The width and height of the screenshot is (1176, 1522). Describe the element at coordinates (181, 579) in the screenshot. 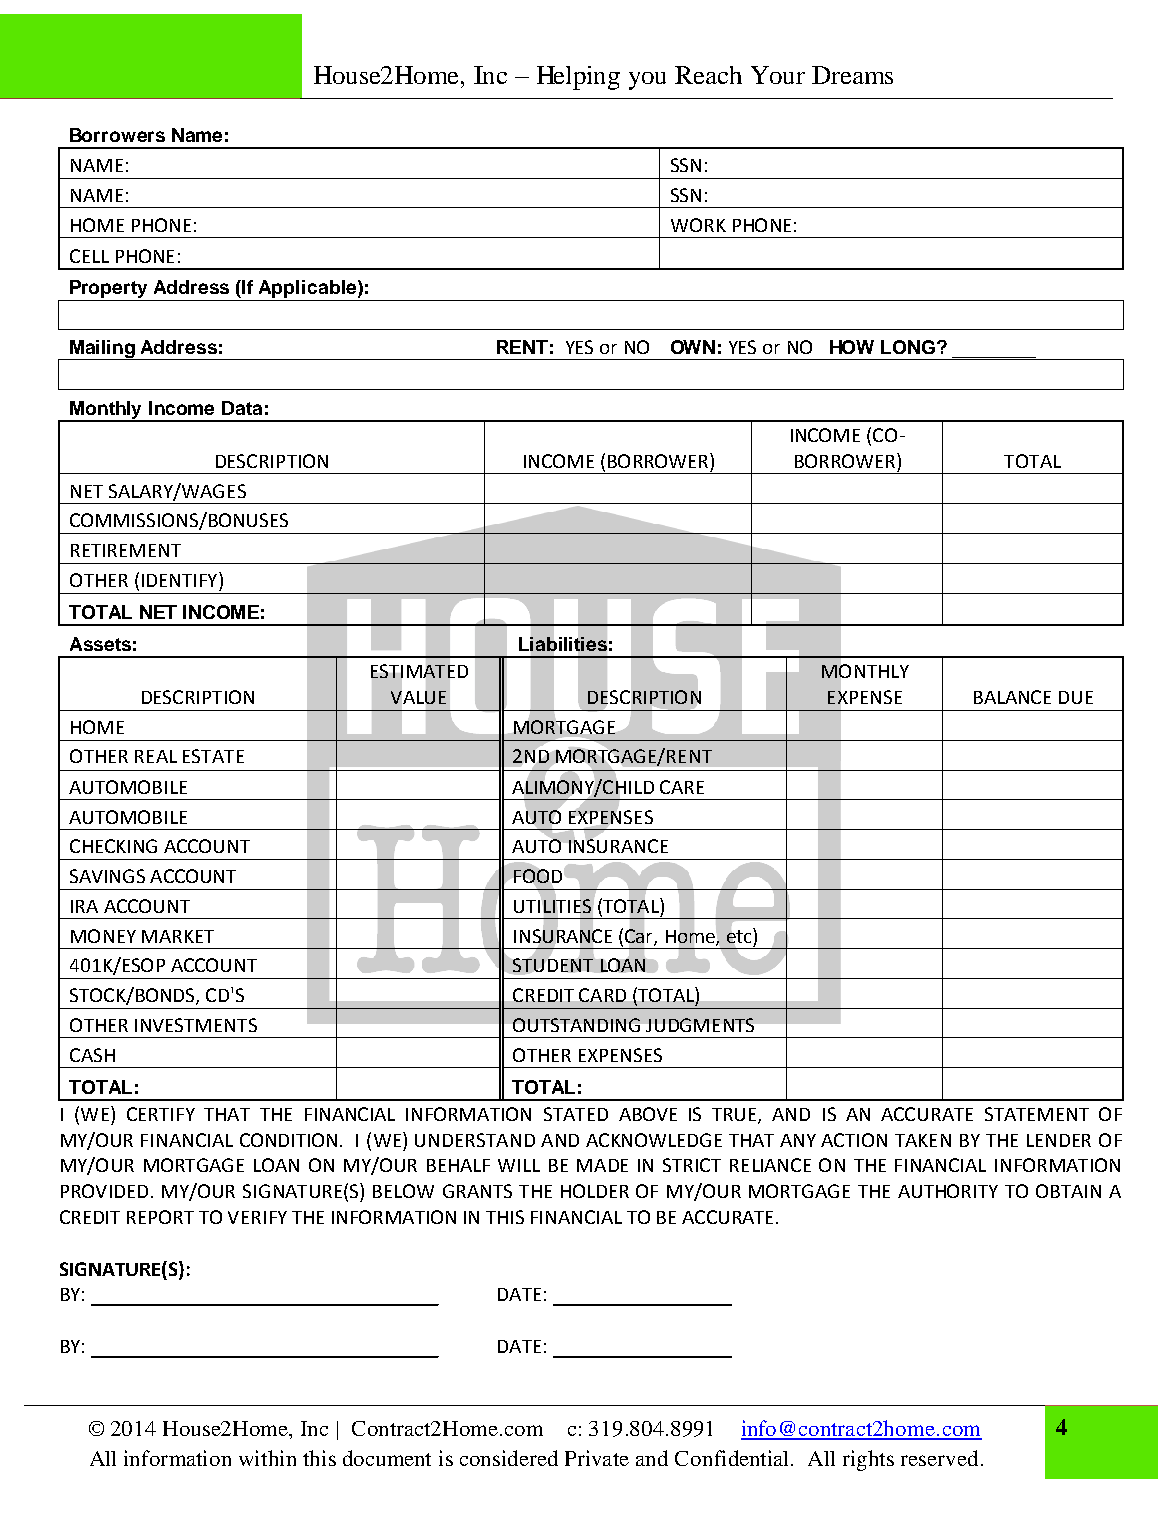

I see `IDENTIFY` at that location.
